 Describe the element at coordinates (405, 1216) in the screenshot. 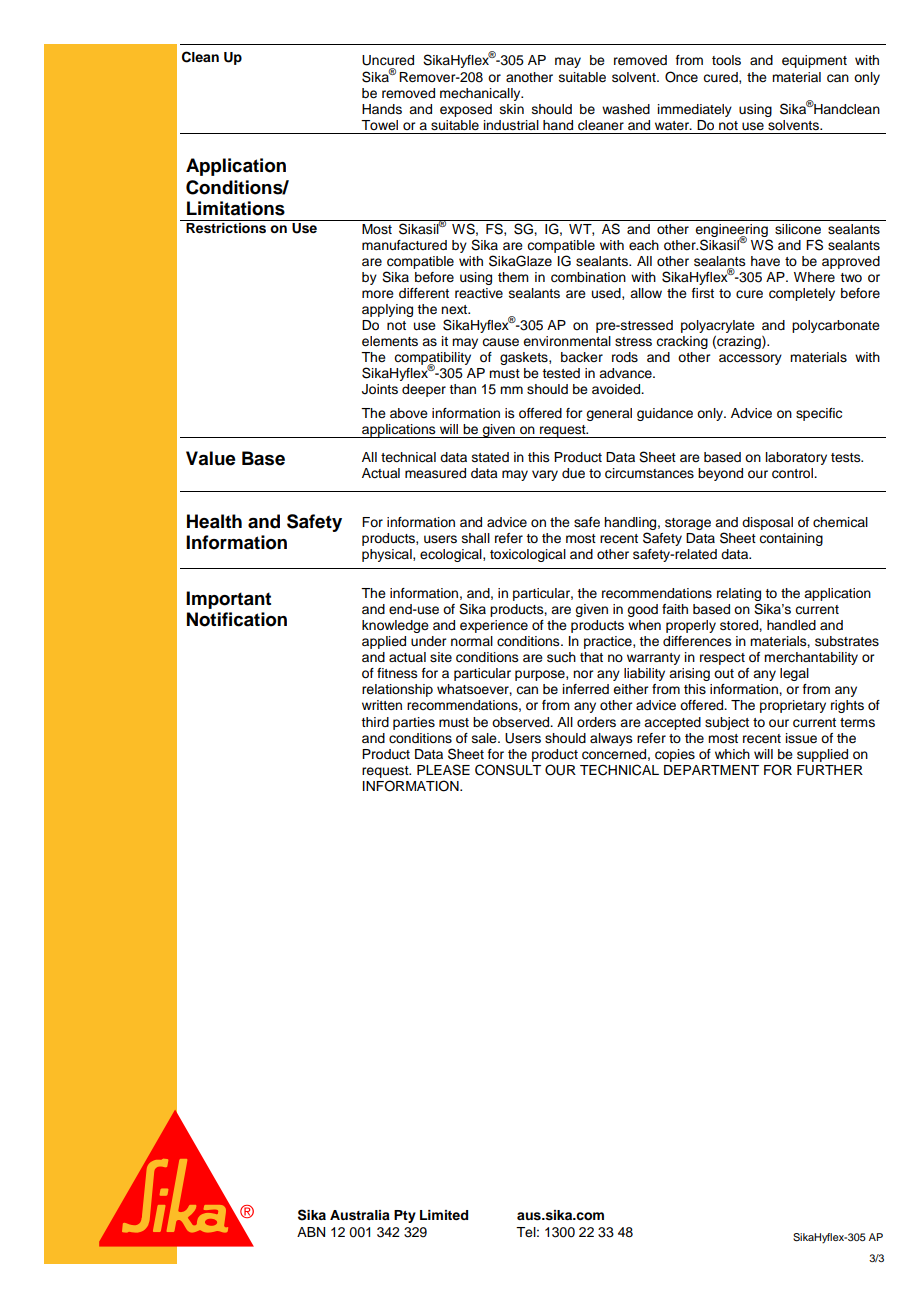

I see `Pty` at that location.
